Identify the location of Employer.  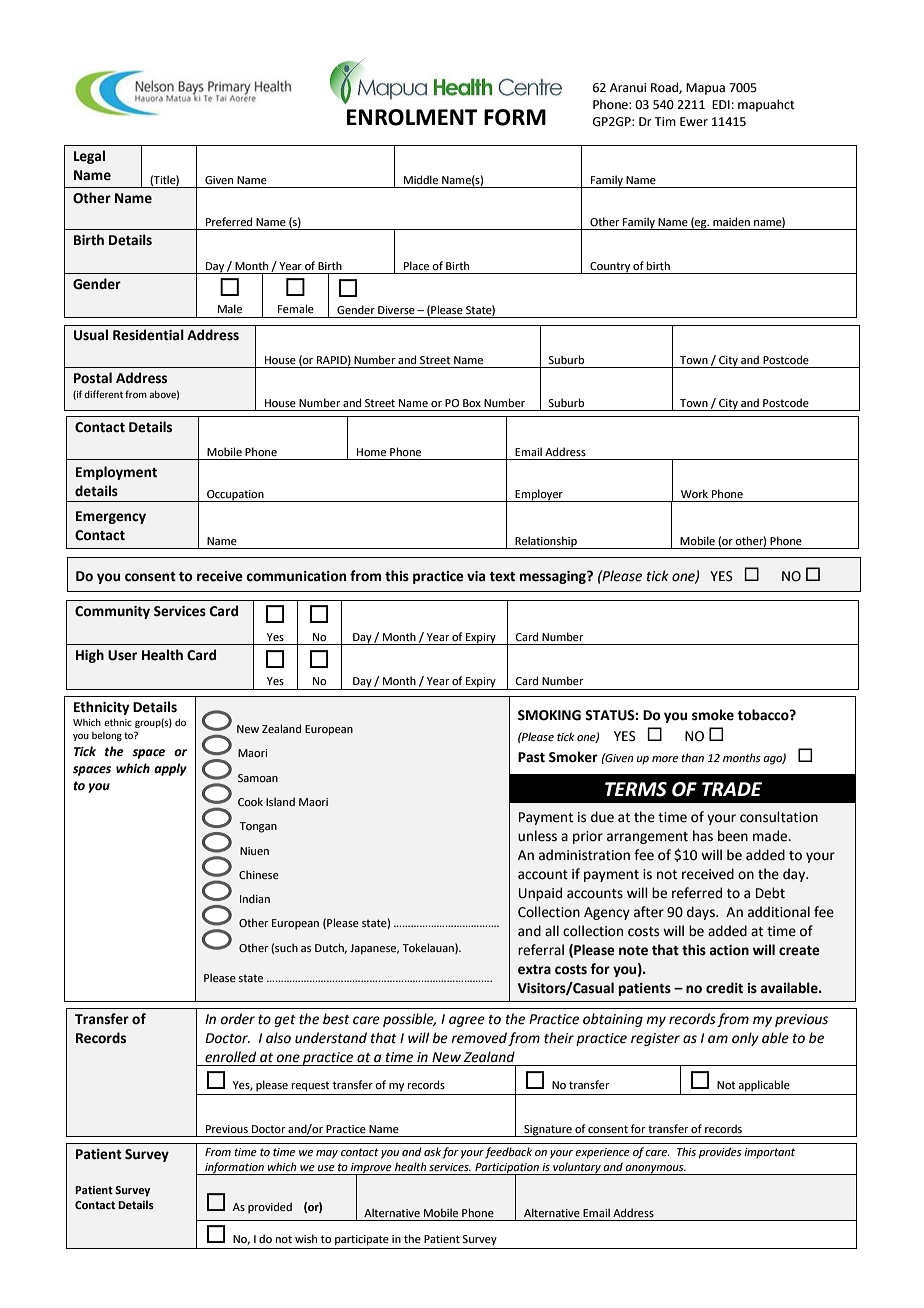
(539, 495).
